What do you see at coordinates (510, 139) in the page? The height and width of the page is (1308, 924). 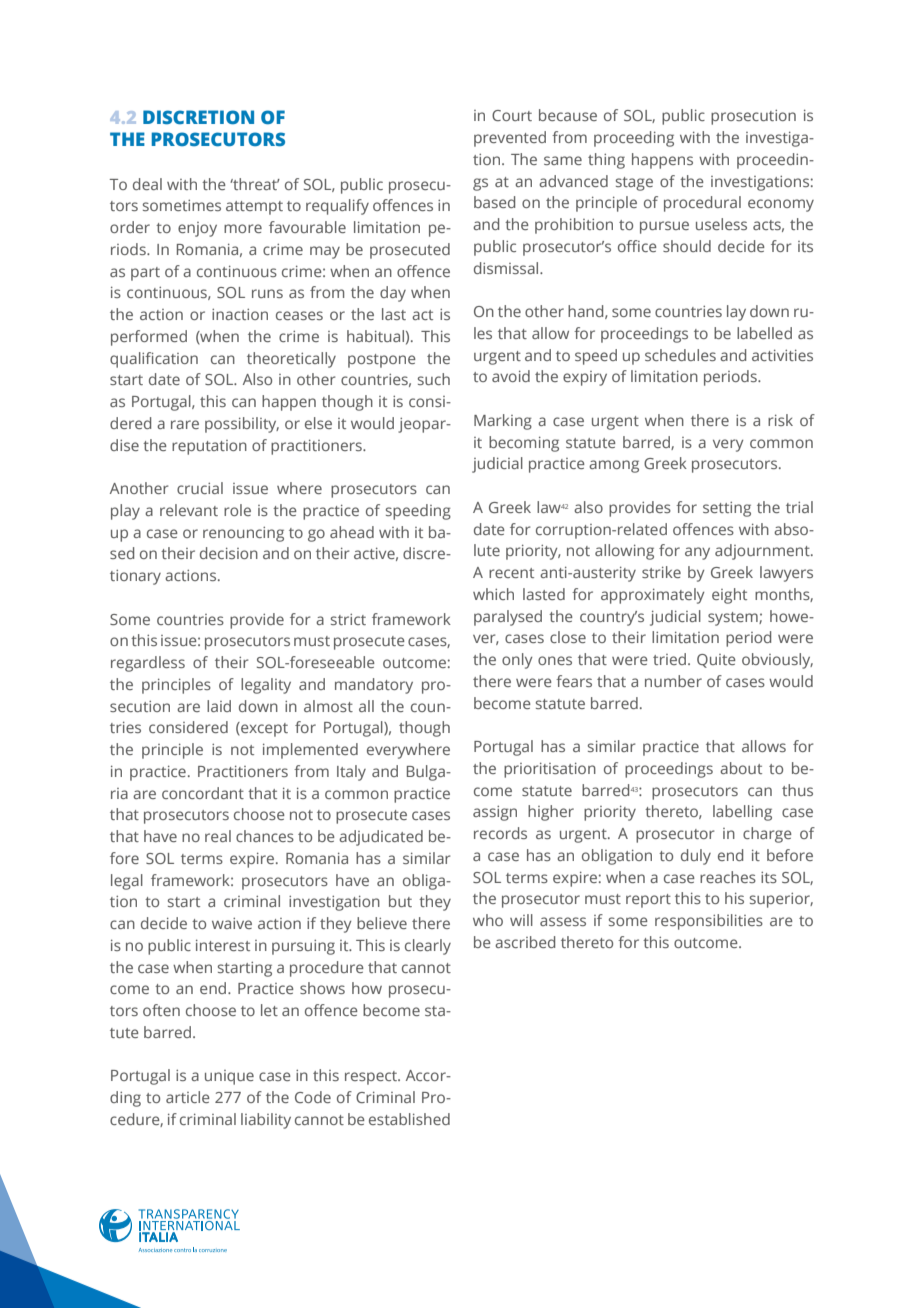 I see `prevented` at bounding box center [510, 139].
